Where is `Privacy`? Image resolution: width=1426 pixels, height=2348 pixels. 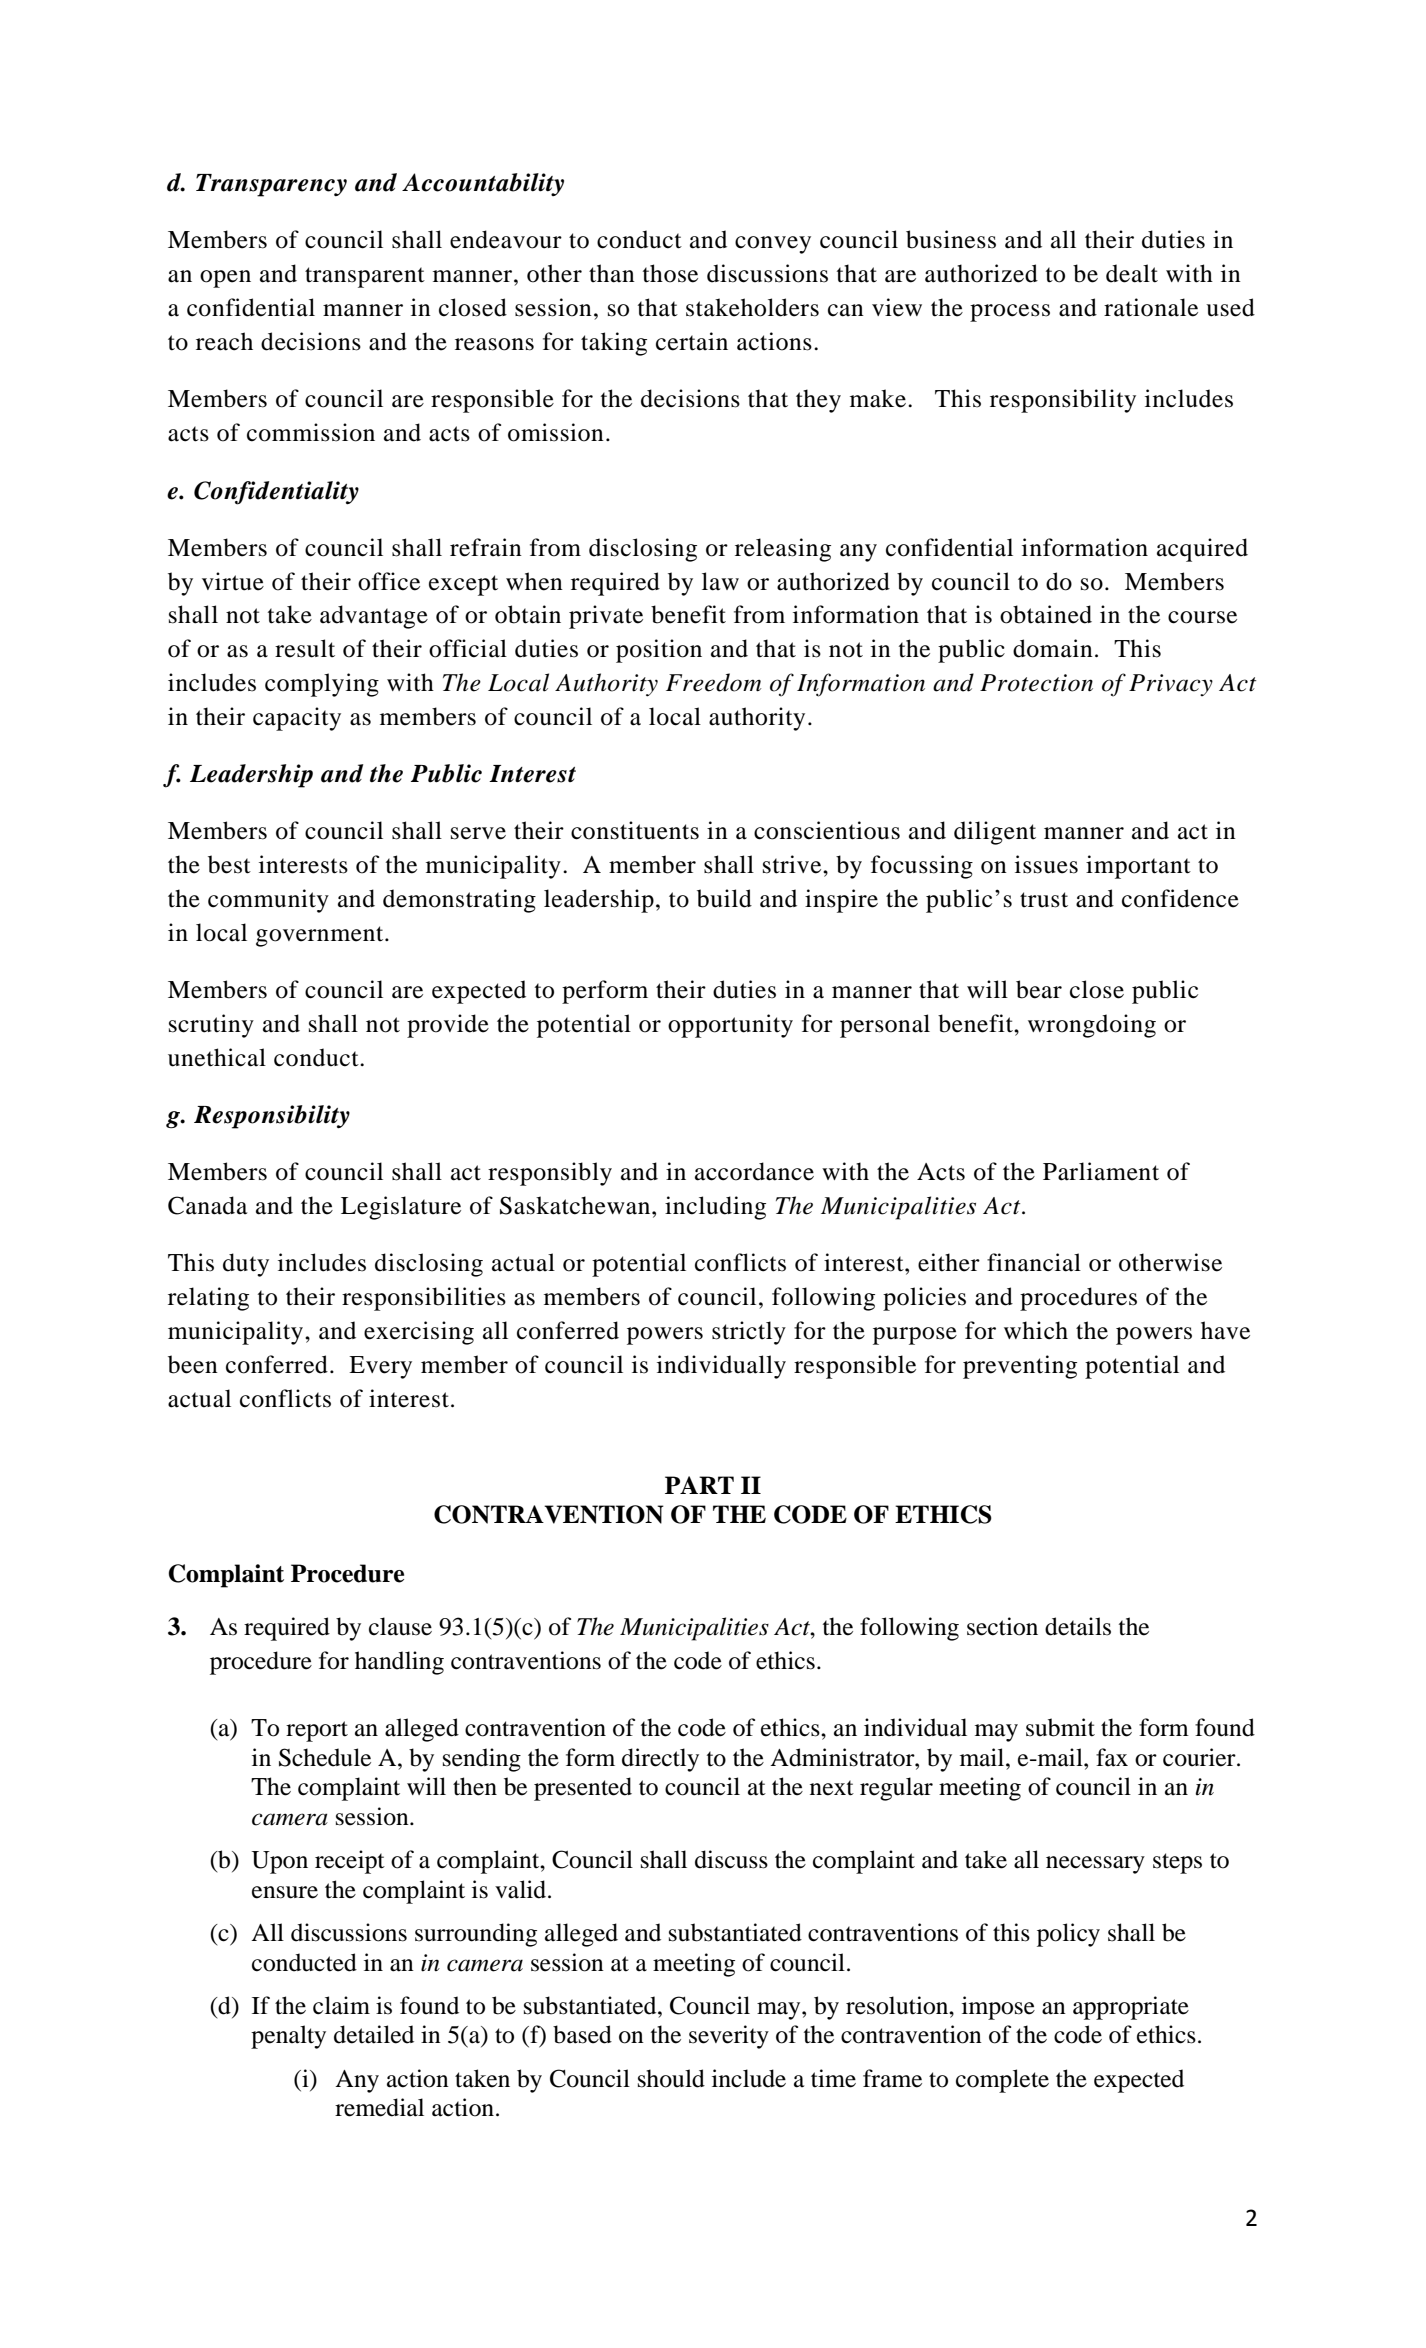
Privacy is located at coordinates (1171, 685).
